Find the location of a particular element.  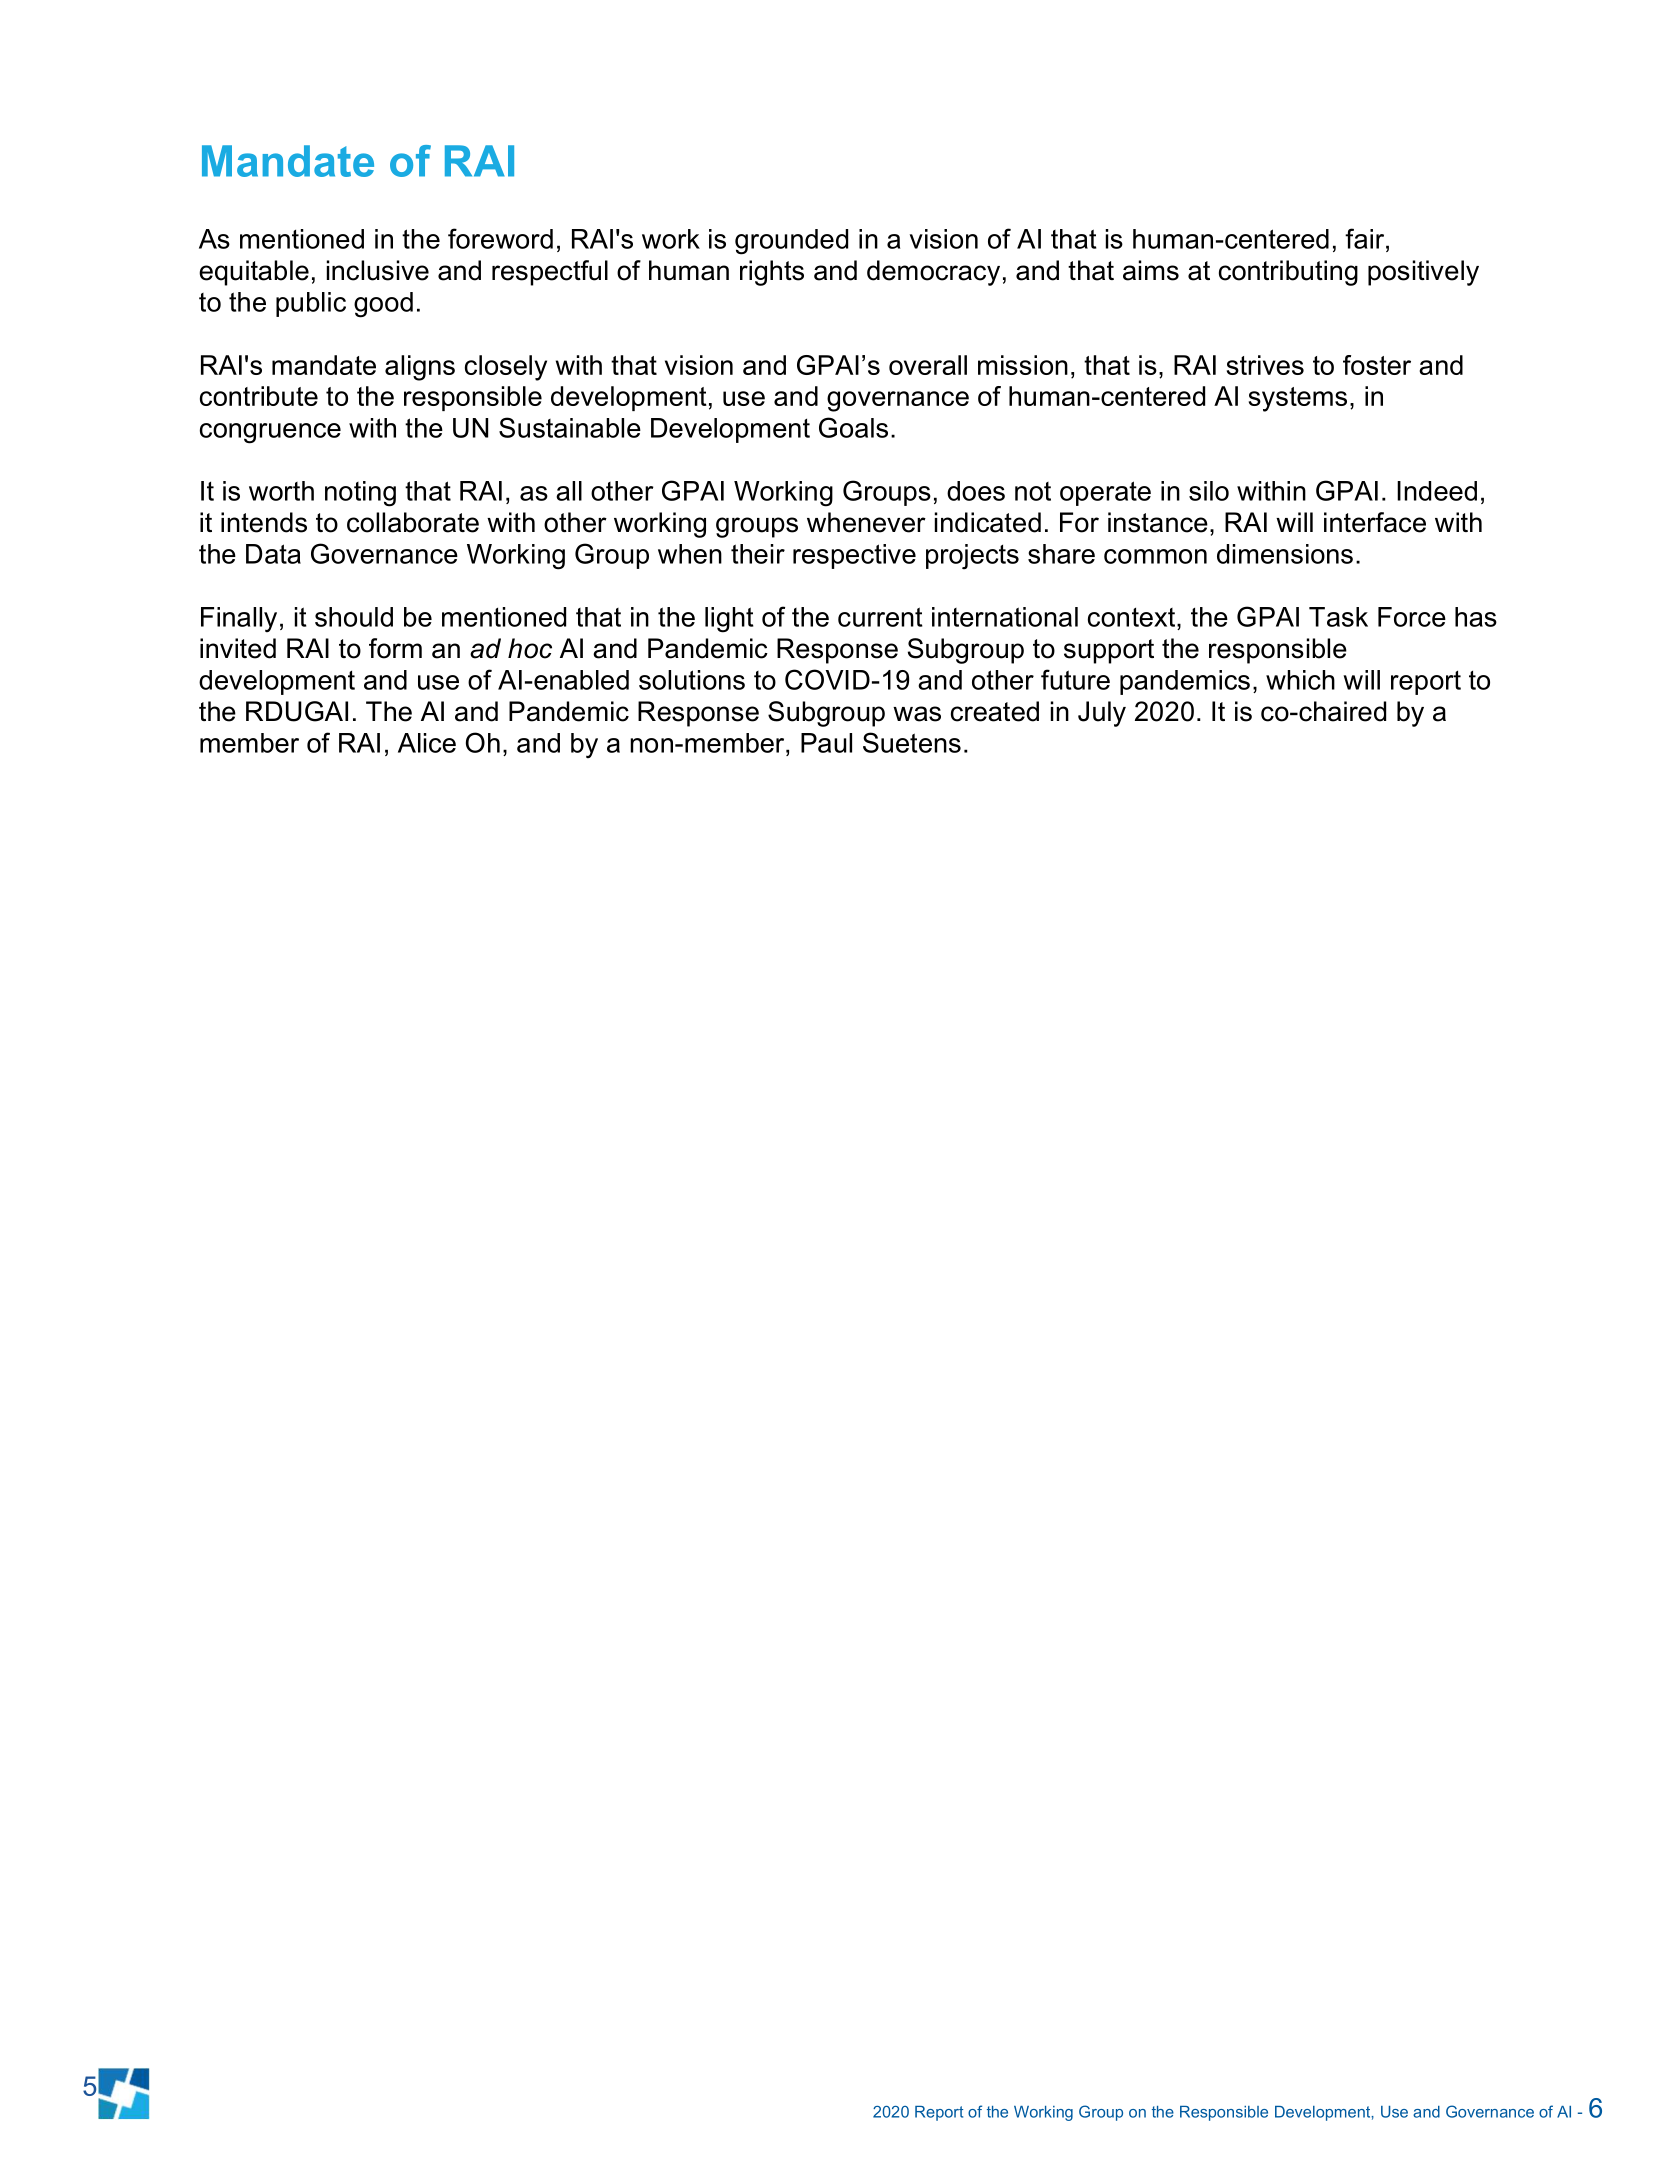

should is located at coordinates (354, 617).
